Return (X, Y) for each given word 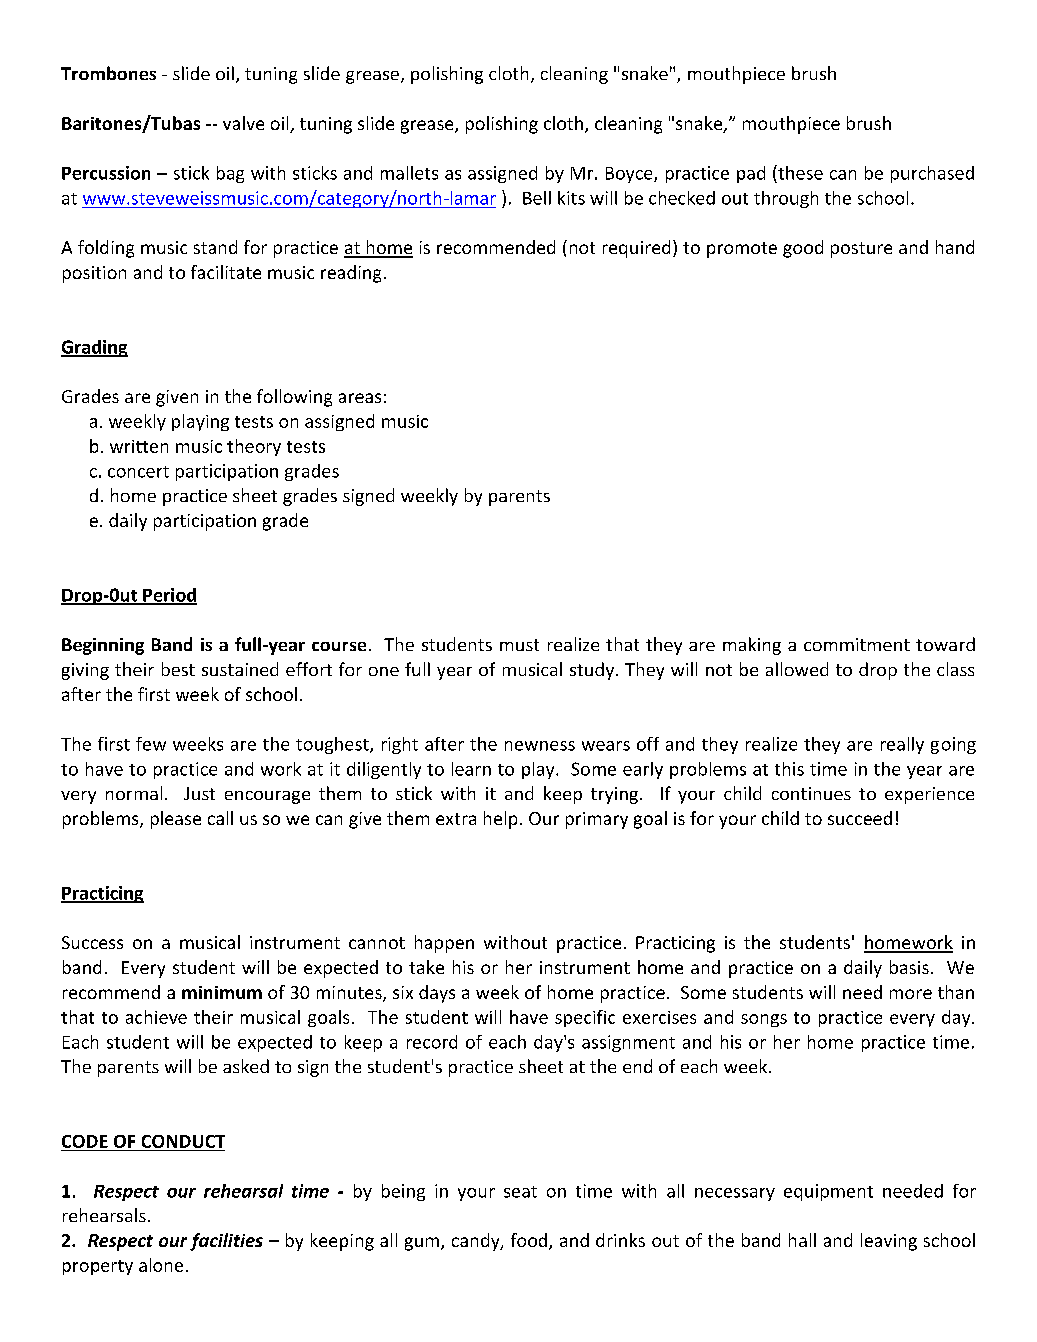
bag (230, 174)
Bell (537, 198)
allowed (797, 669)
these (799, 172)
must (519, 645)
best (178, 669)
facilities (226, 1242)
